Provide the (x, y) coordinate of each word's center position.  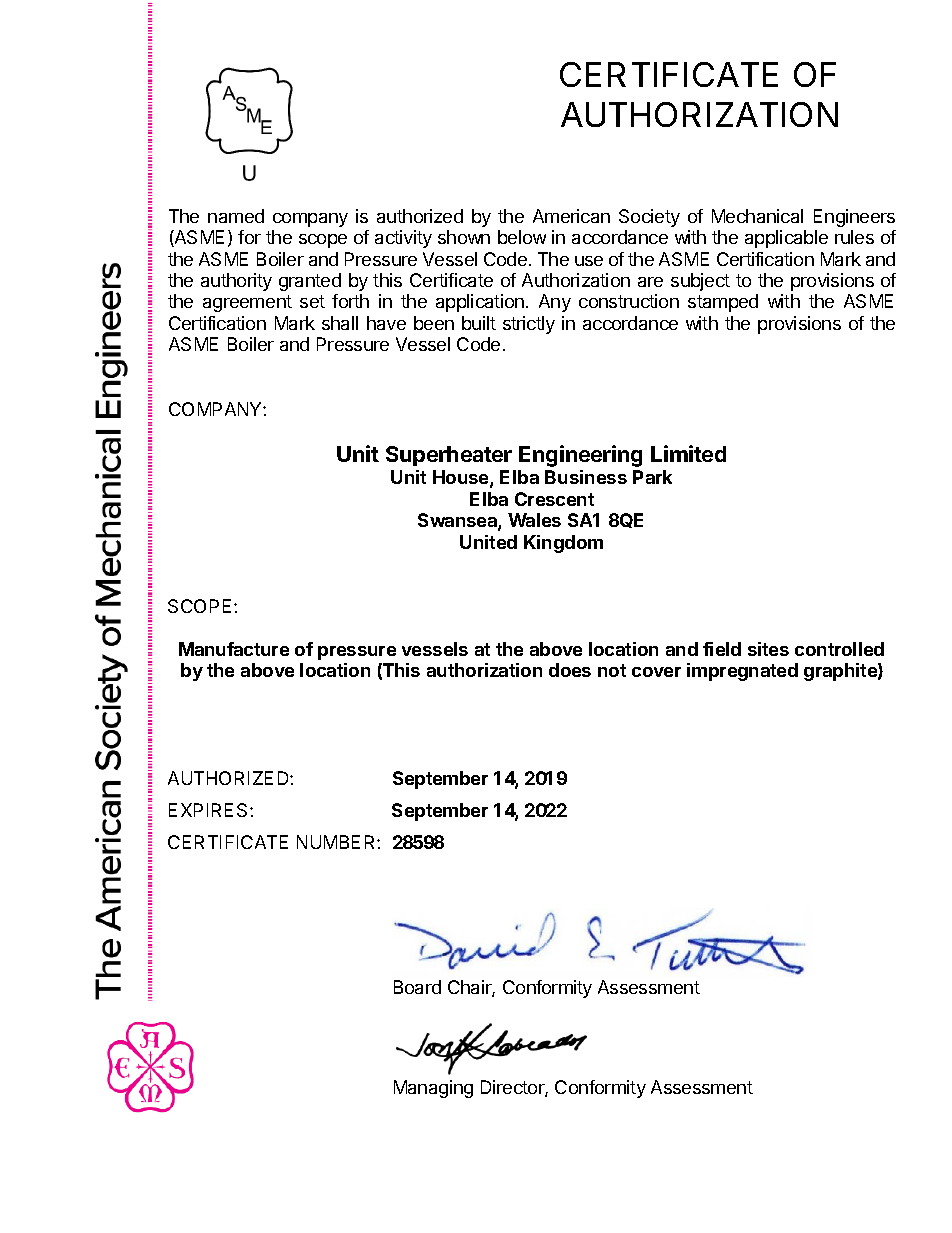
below (522, 237)
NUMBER (337, 842)
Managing (433, 1089)
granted (310, 282)
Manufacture (234, 649)
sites (768, 649)
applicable (786, 239)
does (570, 670)
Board (417, 987)
